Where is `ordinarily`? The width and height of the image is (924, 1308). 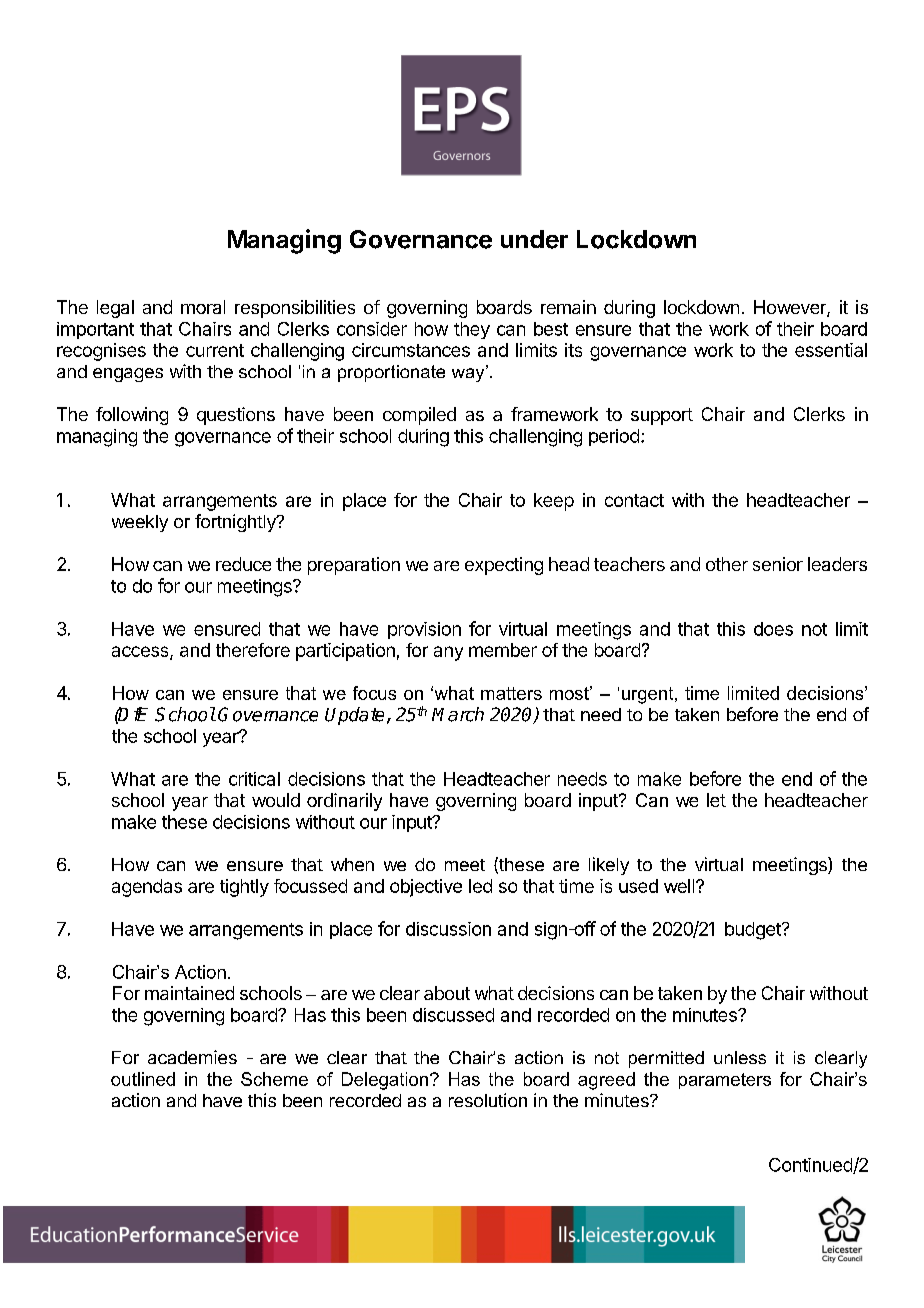
ordinarily is located at coordinates (344, 802).
